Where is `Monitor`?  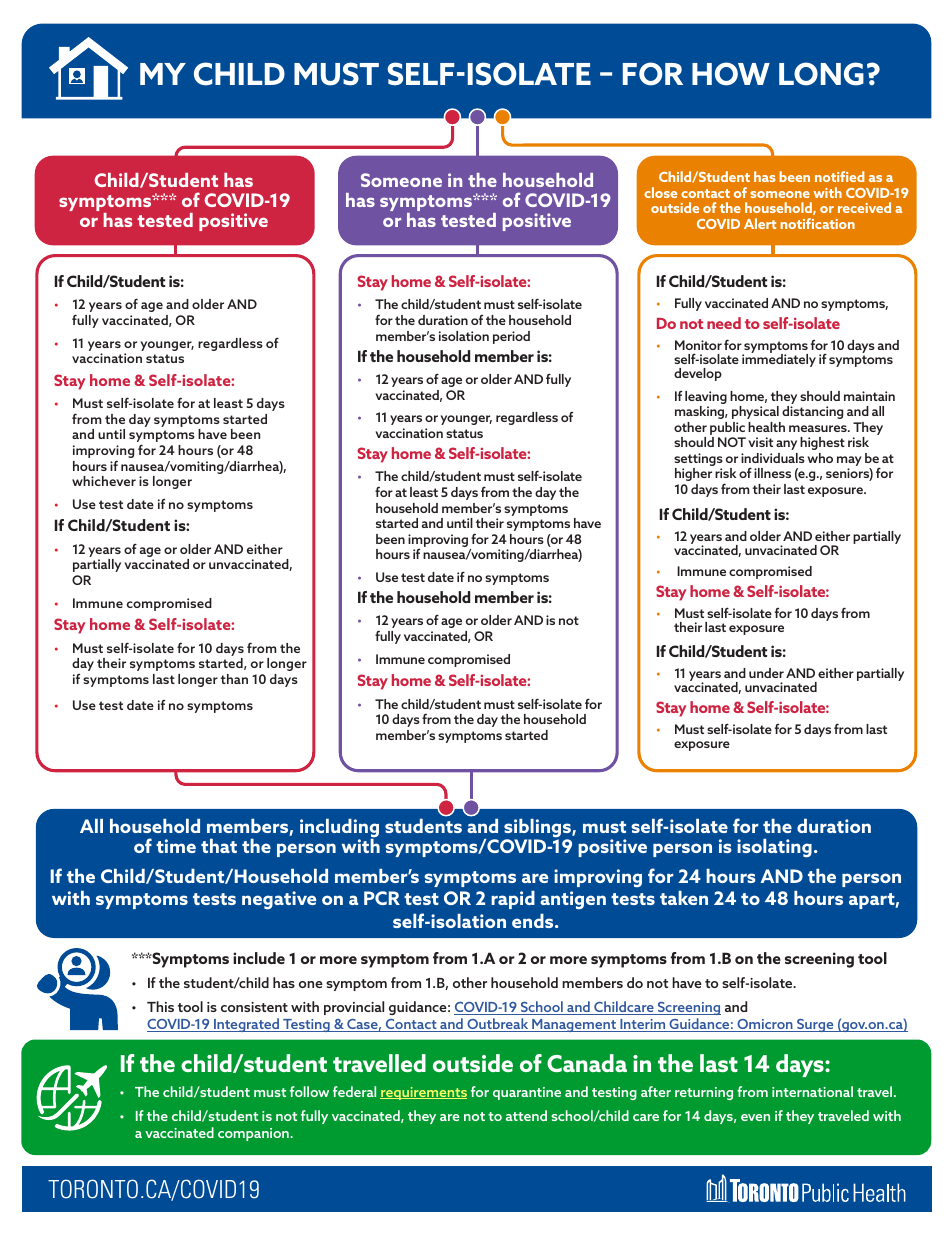
Monitor is located at coordinates (698, 345).
